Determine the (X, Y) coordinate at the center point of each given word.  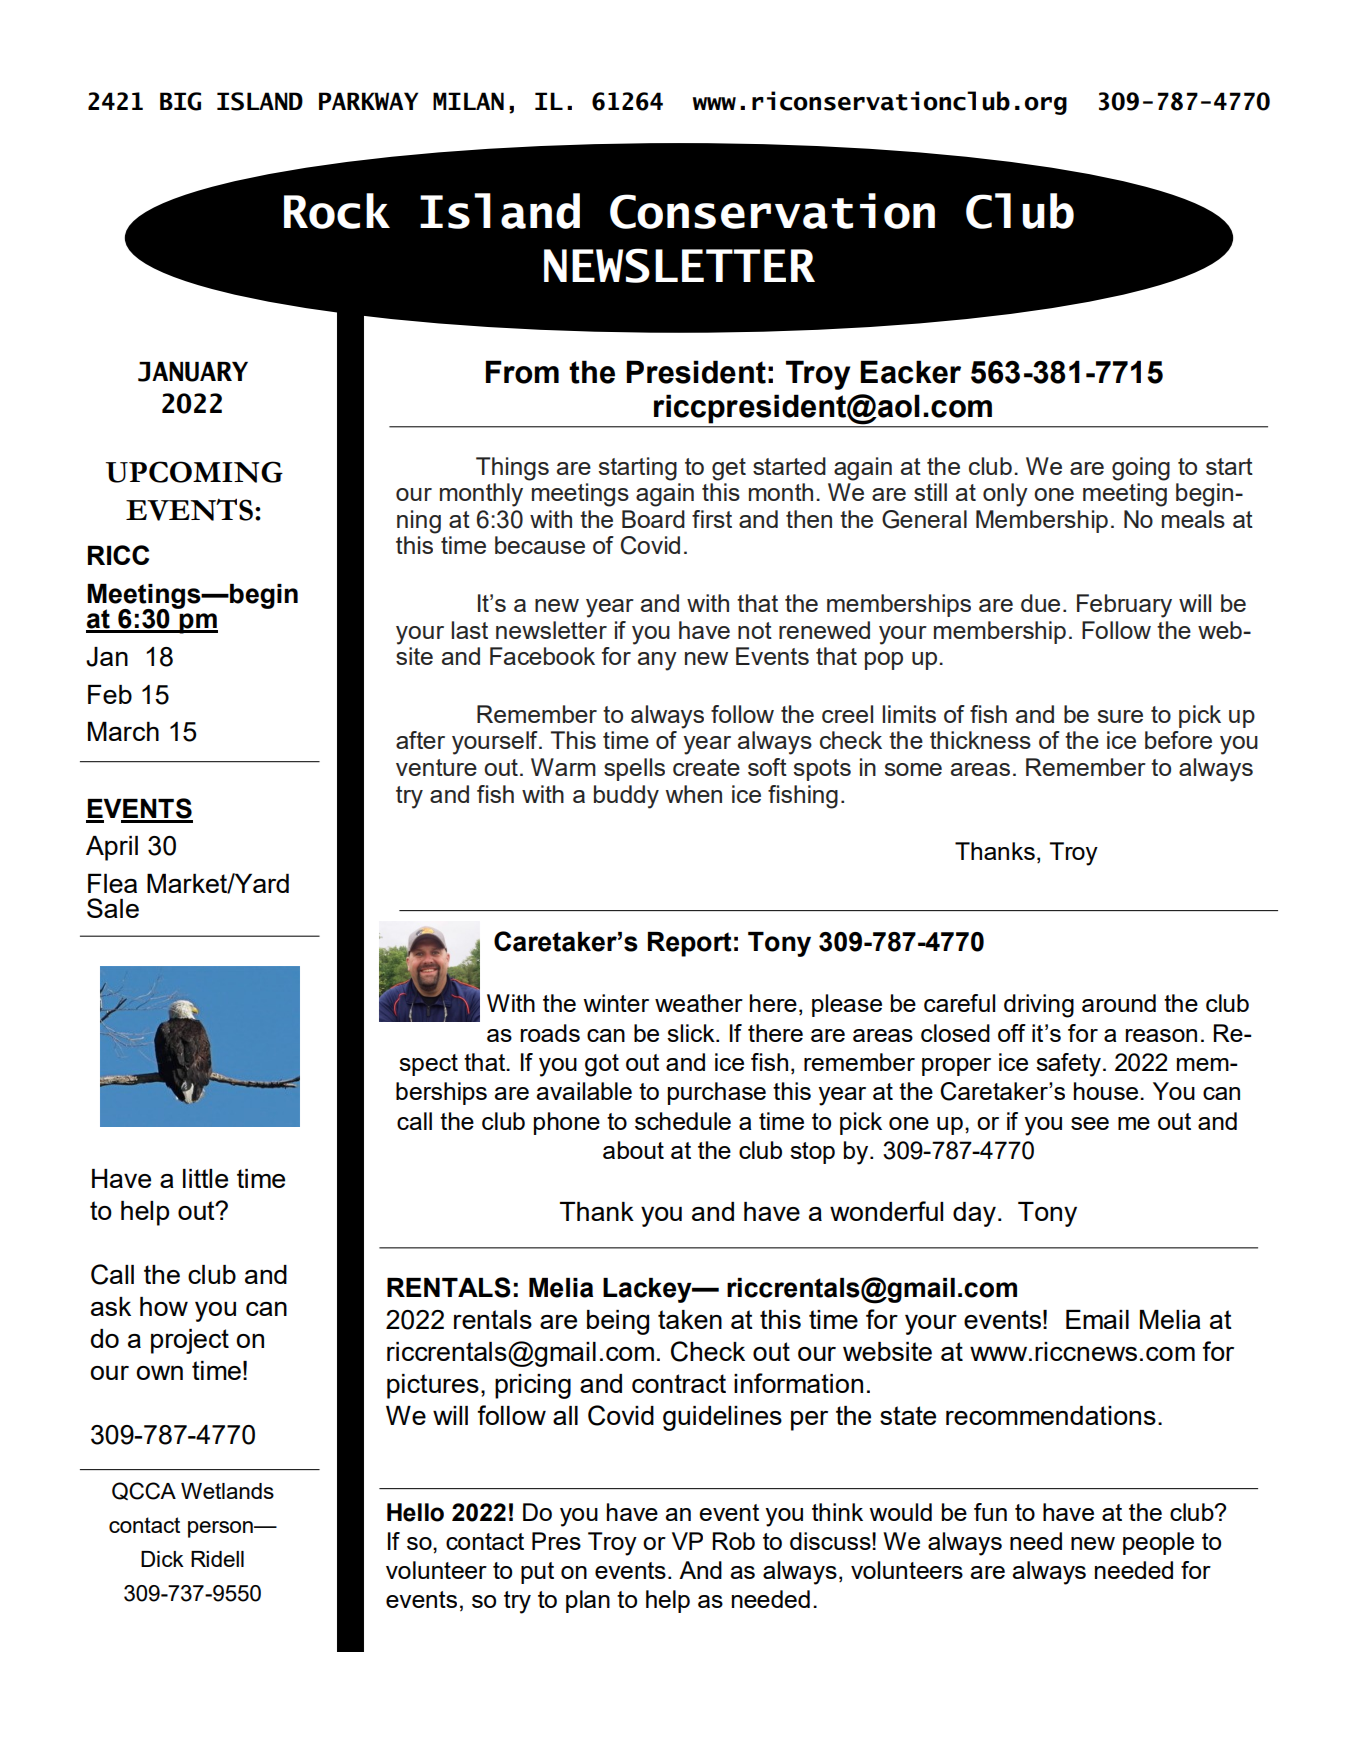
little (205, 1178)
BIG (180, 101)
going (1141, 469)
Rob (733, 1541)
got (602, 1065)
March (123, 731)
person (221, 1529)
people (1158, 1543)
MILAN (468, 101)
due (1040, 603)
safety (1068, 1065)
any (657, 661)
